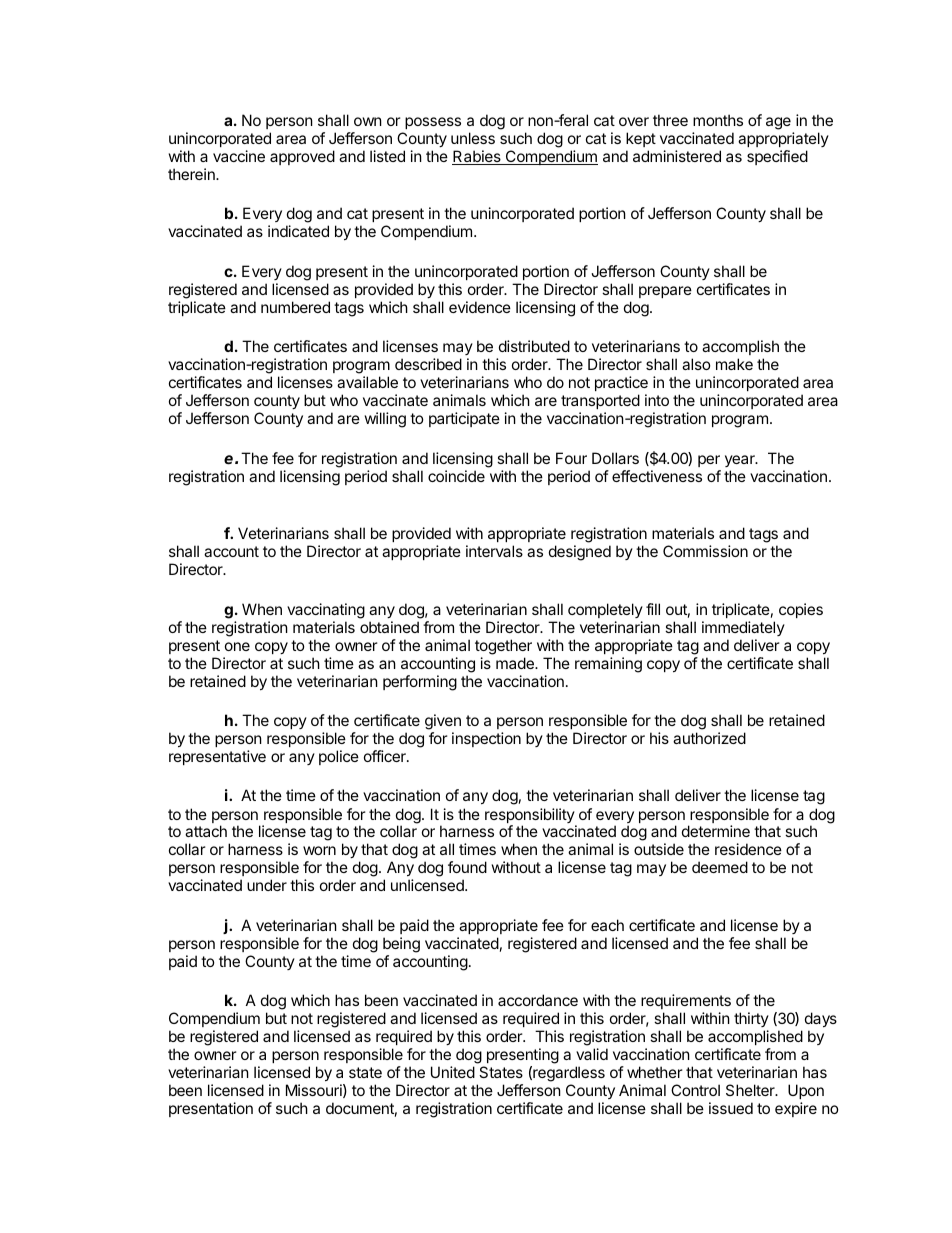  What do you see at coordinates (748, 849) in the screenshot?
I see `residence` at bounding box center [748, 849].
